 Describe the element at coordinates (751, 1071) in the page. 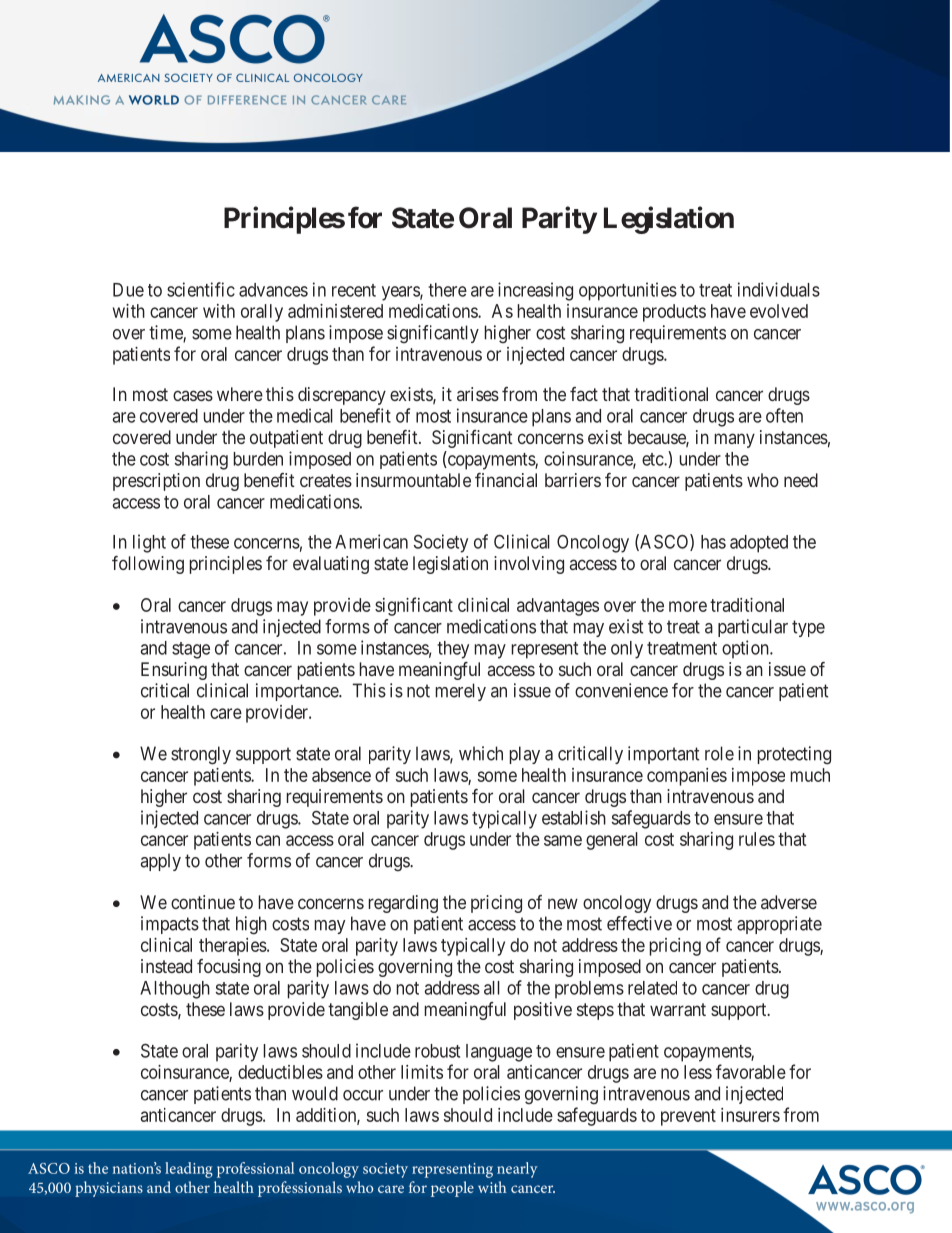

I see `favorable` at that location.
